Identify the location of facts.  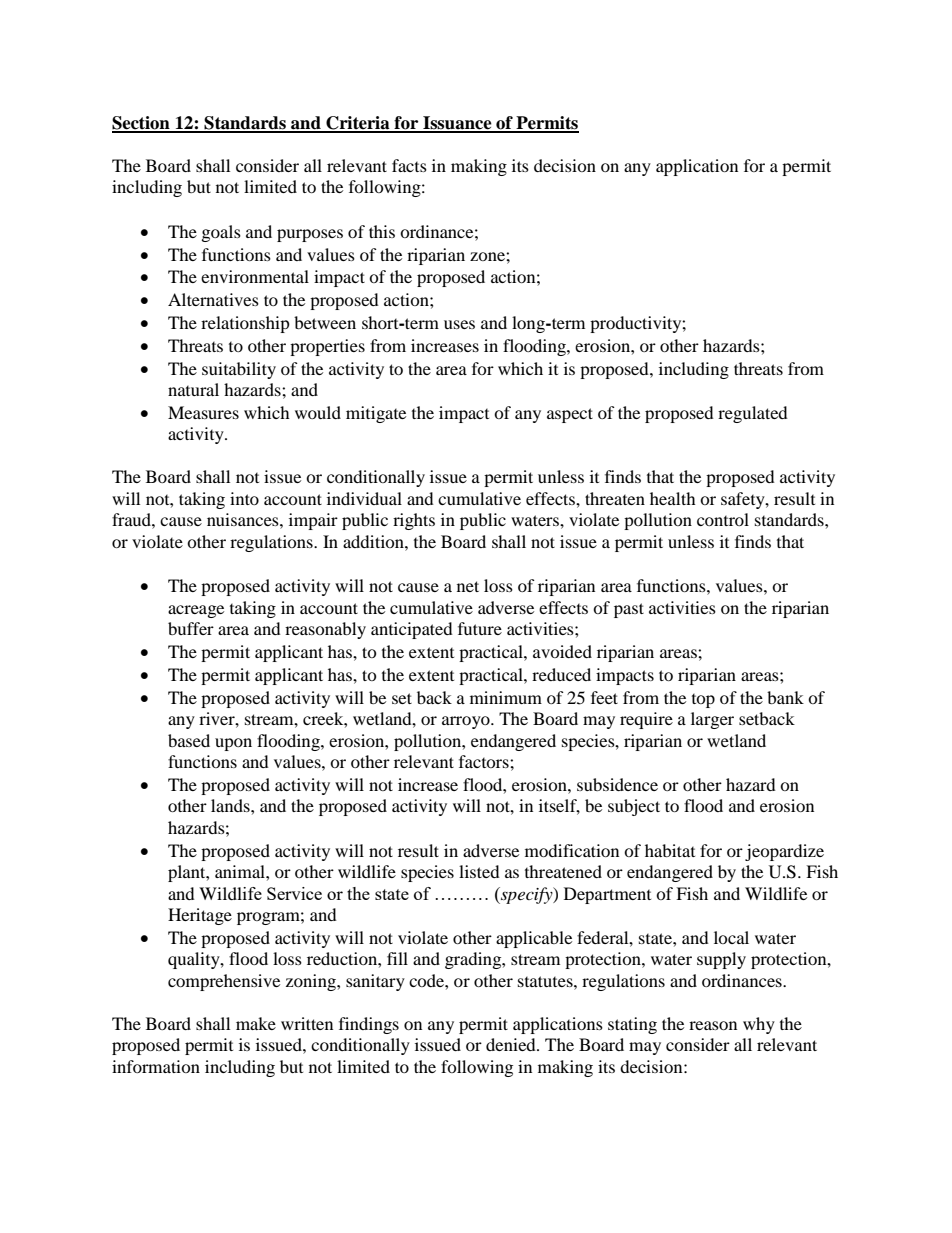
(409, 165).
